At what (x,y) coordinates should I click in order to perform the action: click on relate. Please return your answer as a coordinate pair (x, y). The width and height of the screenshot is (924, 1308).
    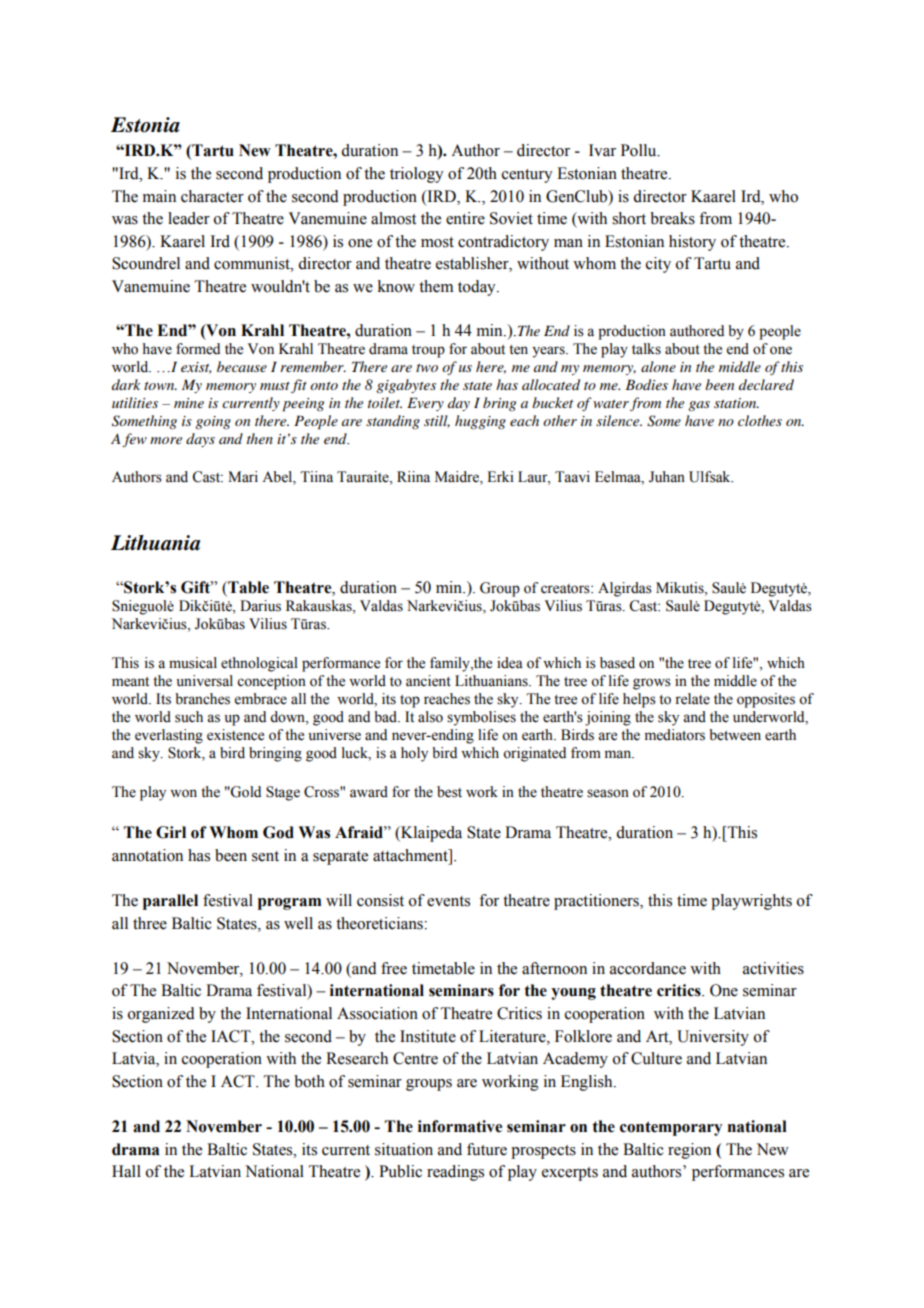
    Looking at the image, I should click on (692, 699).
